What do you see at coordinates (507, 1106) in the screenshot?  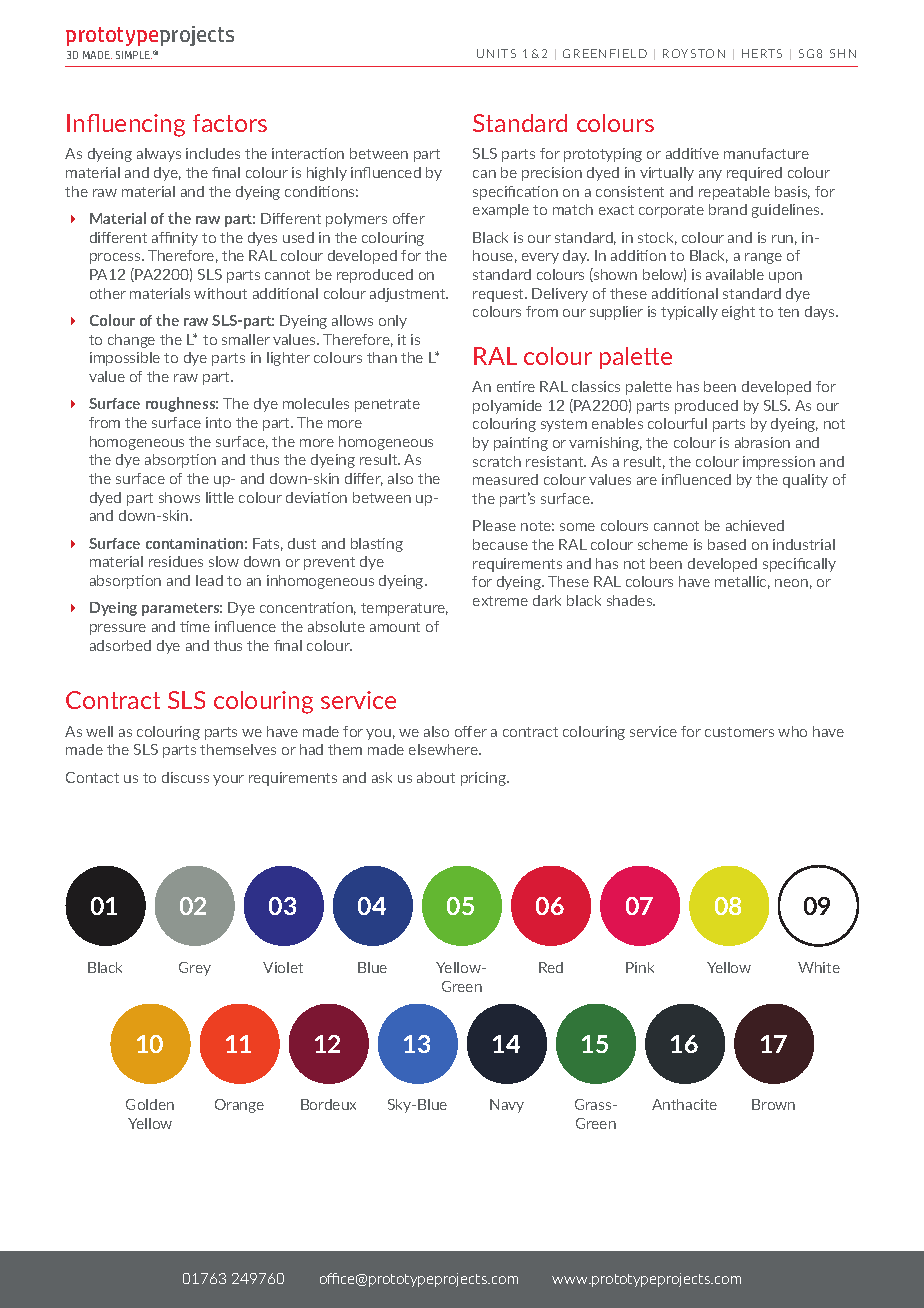 I see `Navy` at bounding box center [507, 1106].
